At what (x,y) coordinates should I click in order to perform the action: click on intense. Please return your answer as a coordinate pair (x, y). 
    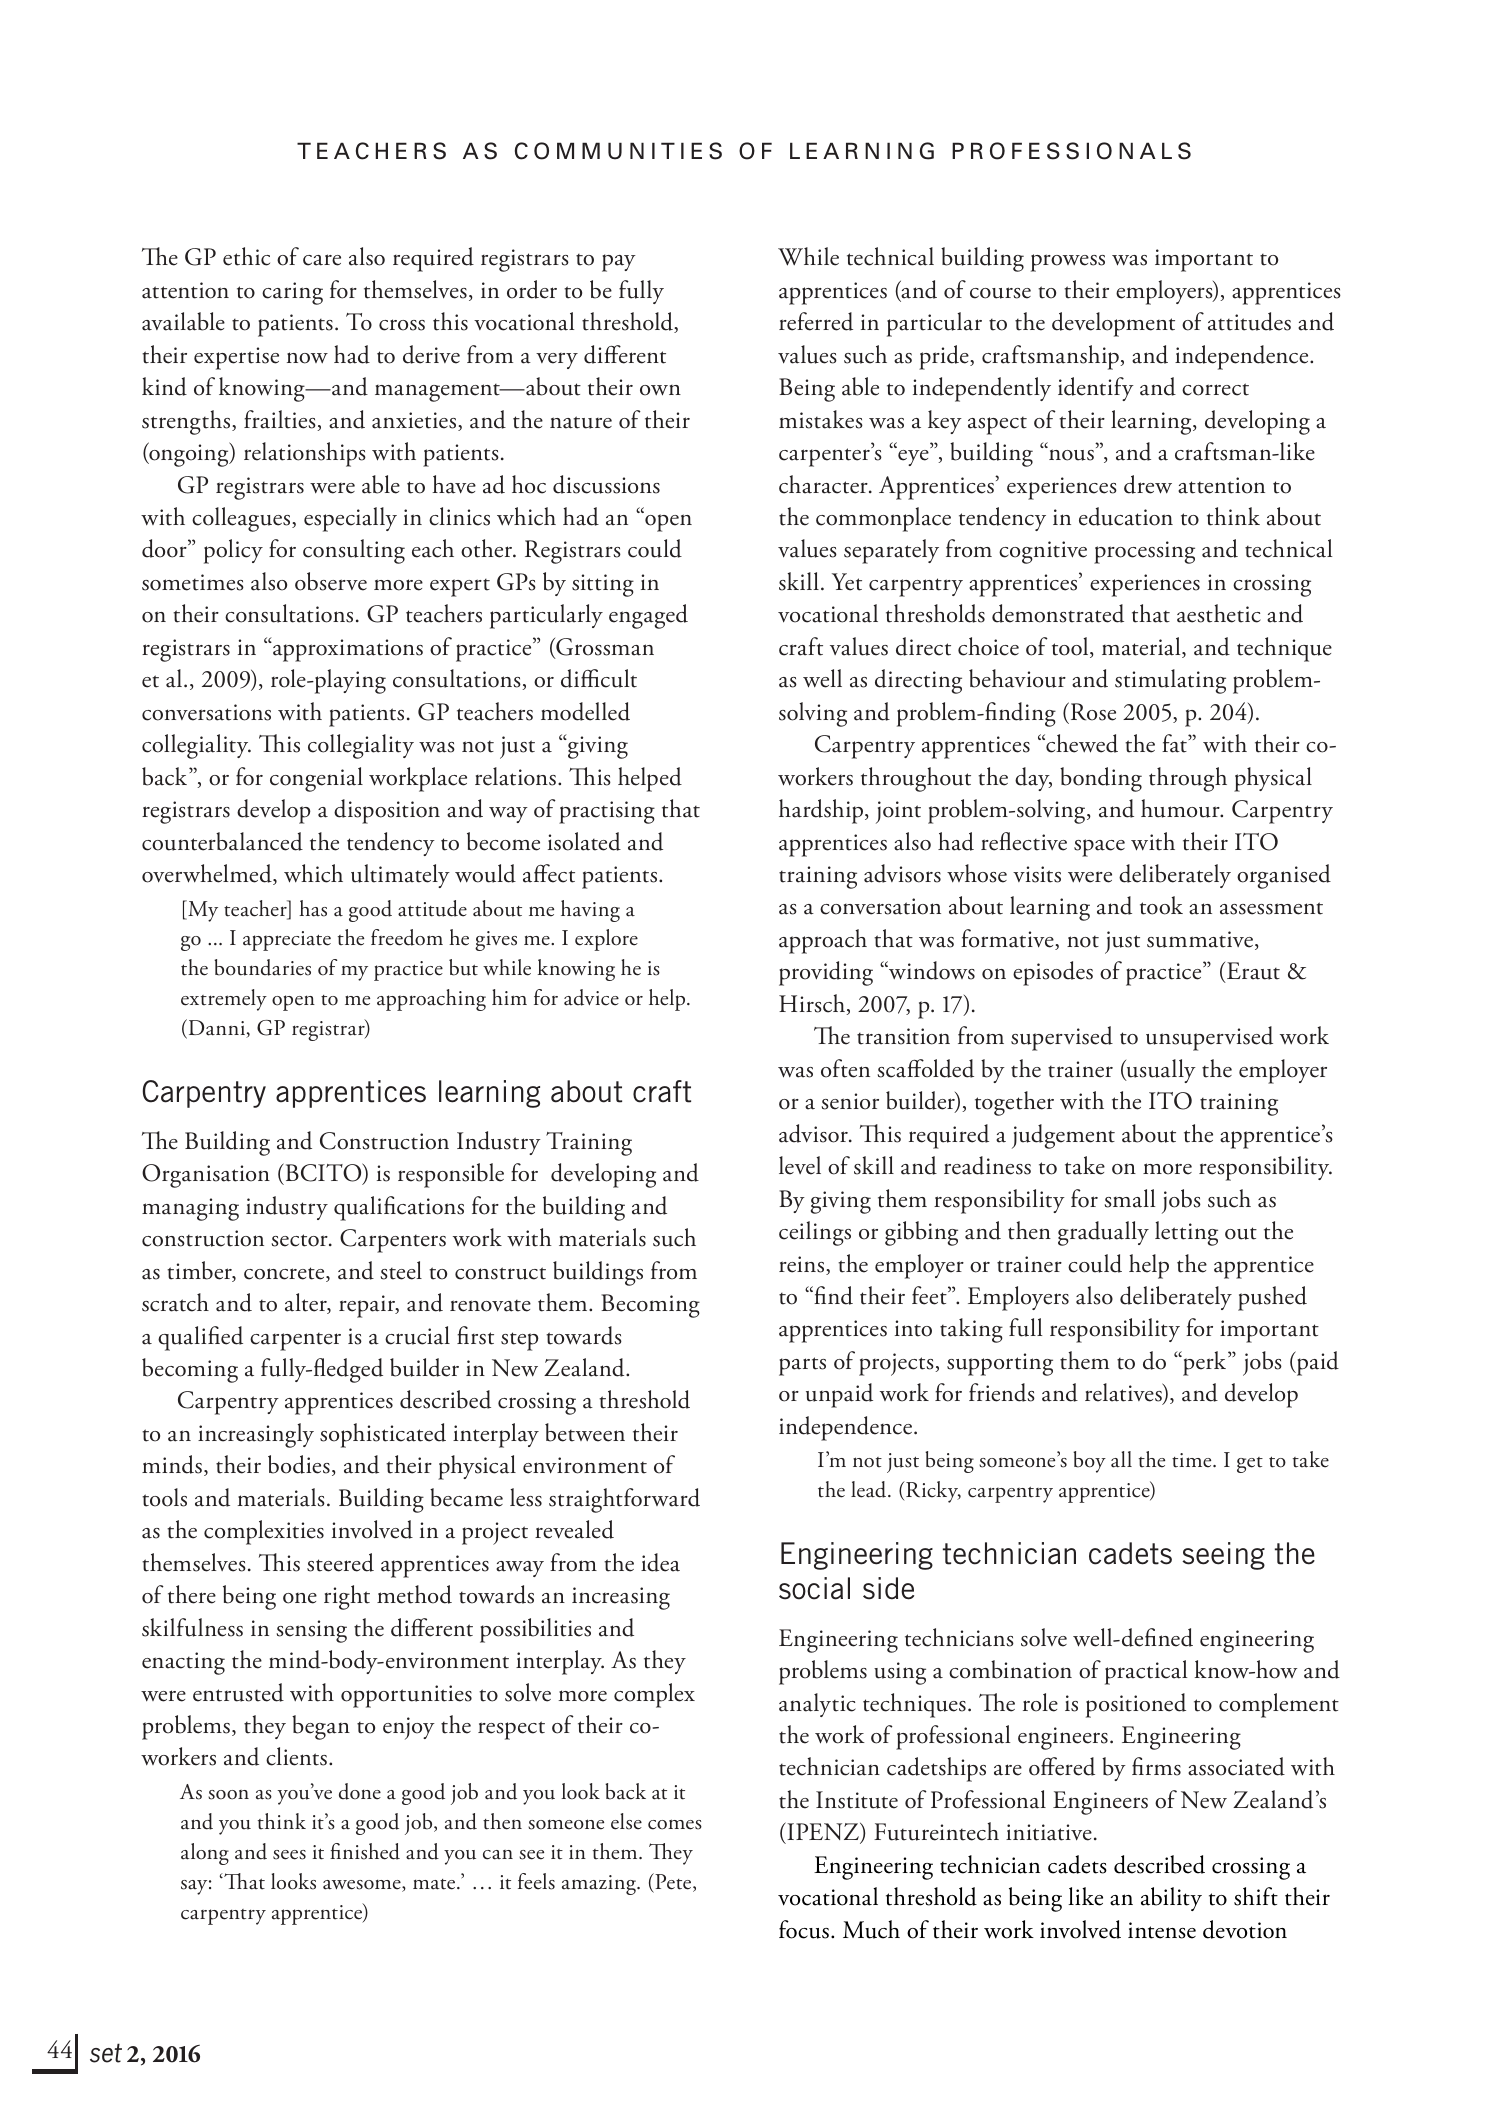
    Looking at the image, I should click on (1162, 1930).
